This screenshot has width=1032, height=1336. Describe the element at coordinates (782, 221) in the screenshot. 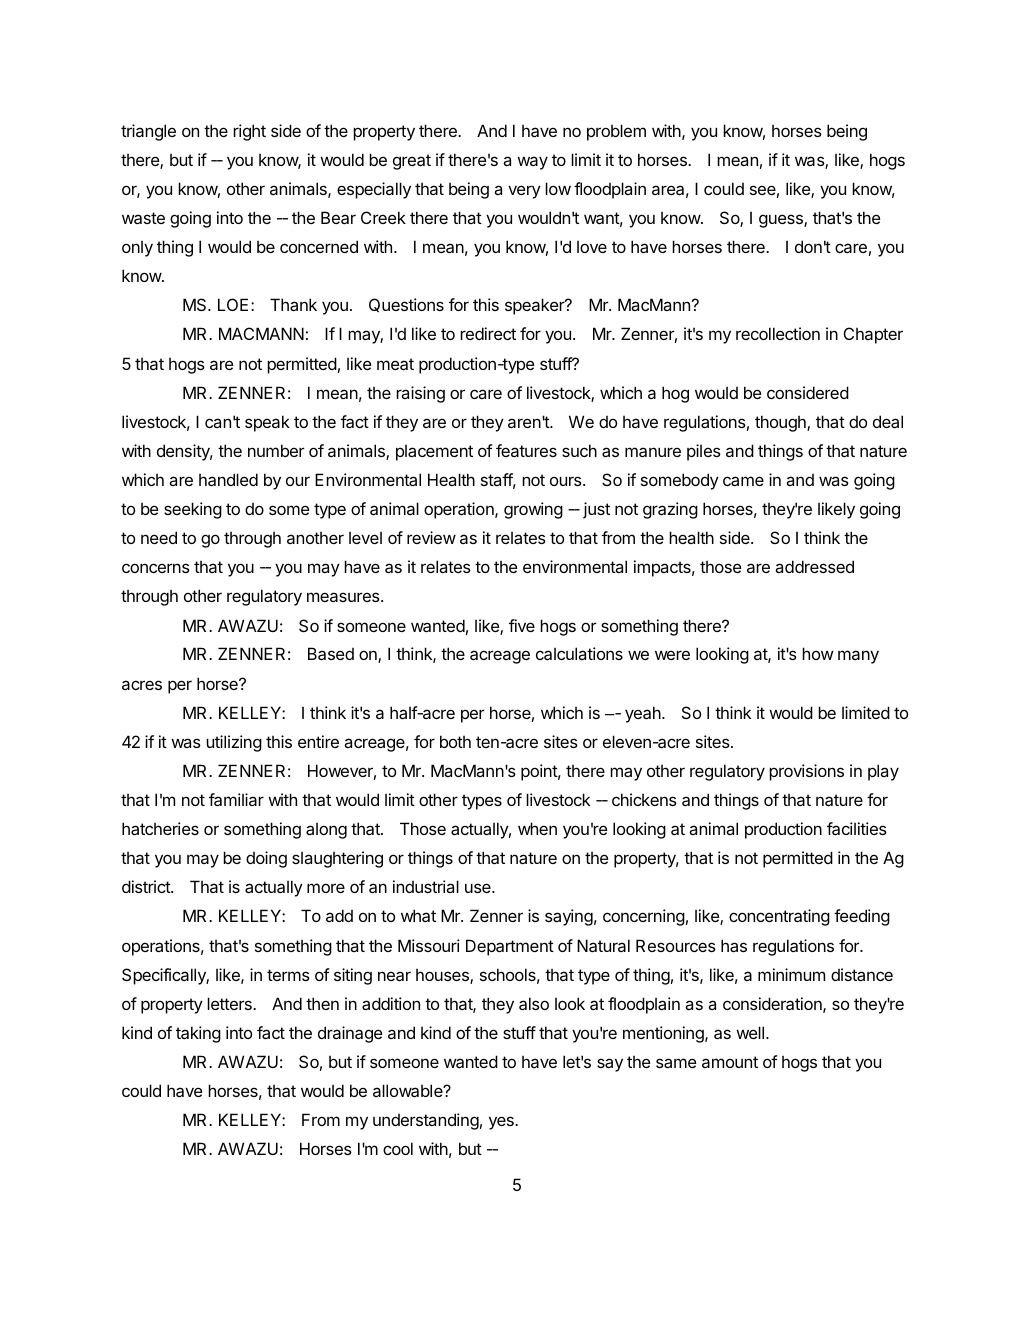

I see `guess` at that location.
